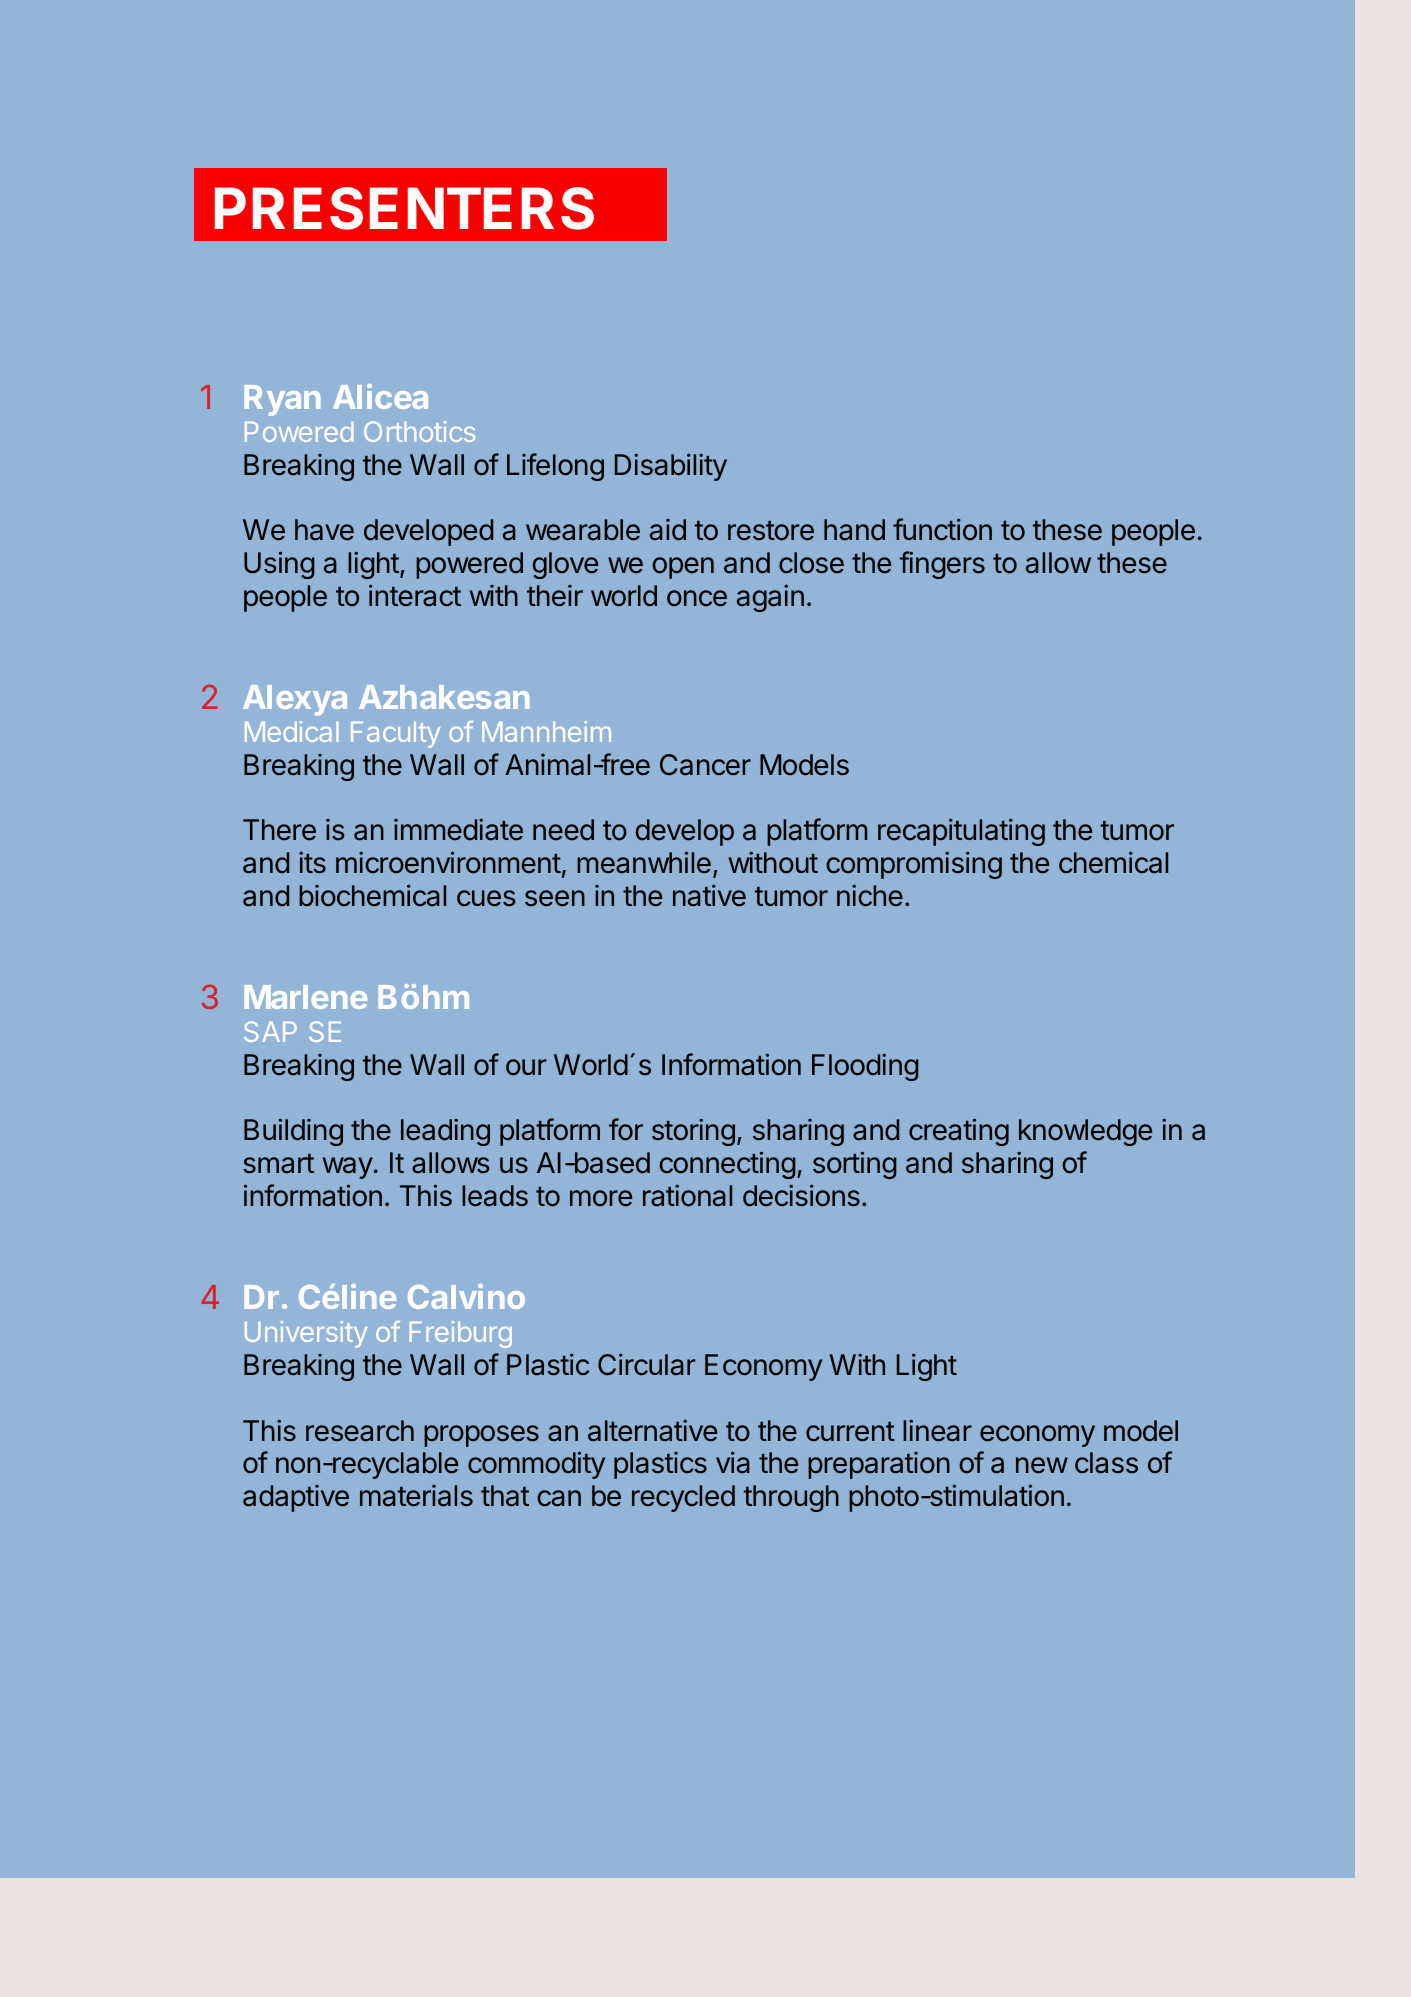 This screenshot has width=1411, height=1997. Describe the element at coordinates (961, 832) in the screenshot. I see `recapitulating` at that location.
